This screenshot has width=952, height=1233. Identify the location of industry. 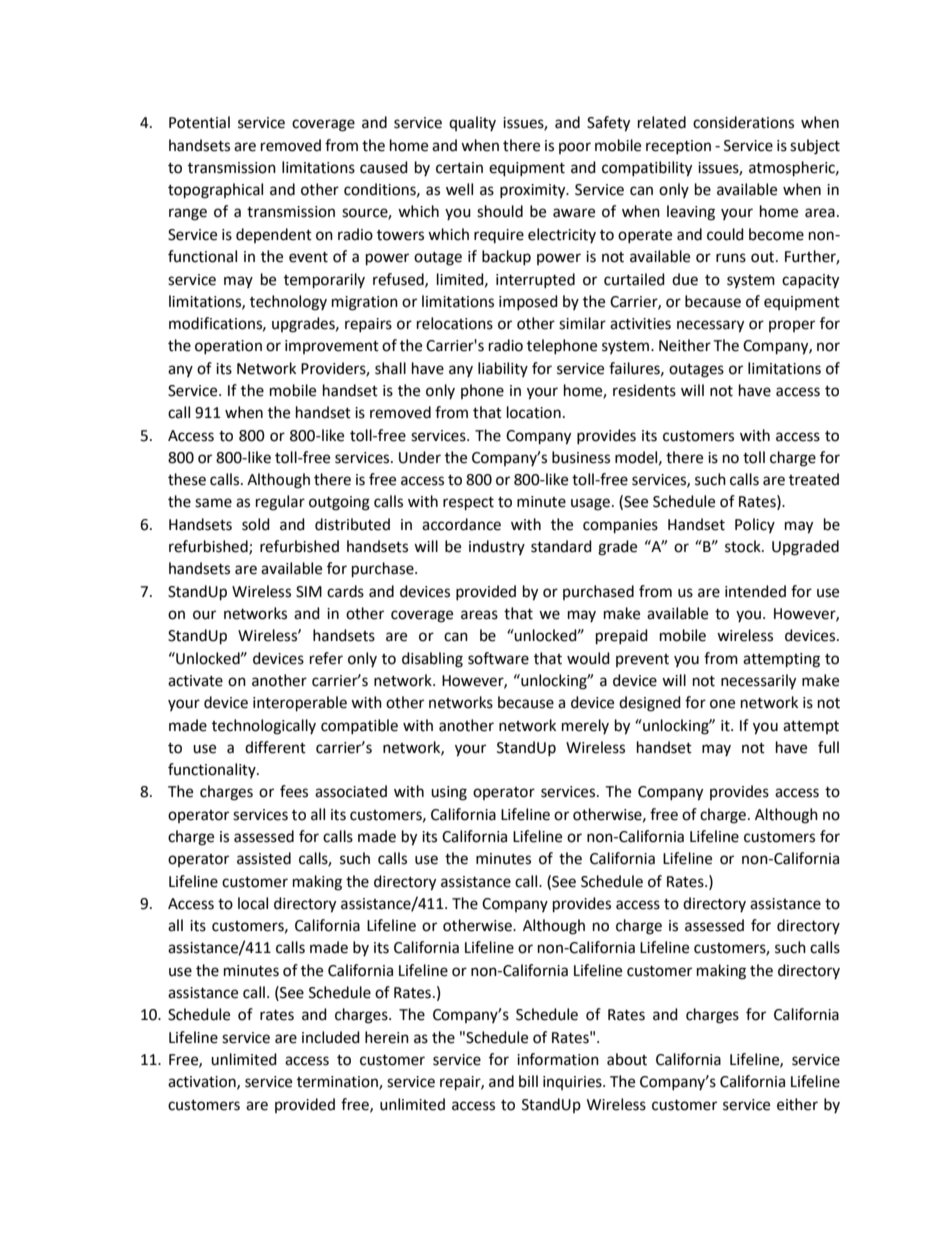
(497, 547).
